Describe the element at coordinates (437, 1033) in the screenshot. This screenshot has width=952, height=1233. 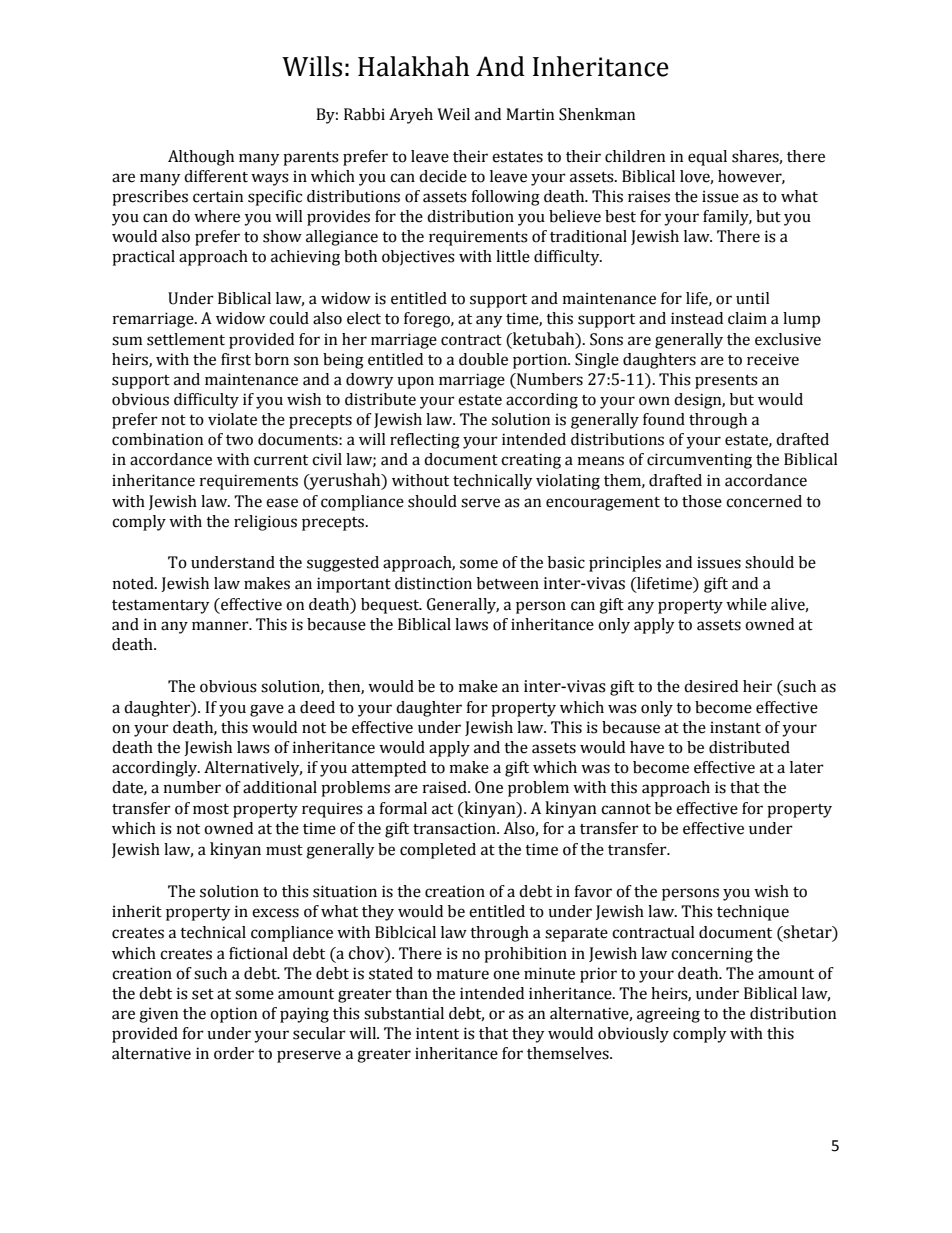
I see `intent` at that location.
